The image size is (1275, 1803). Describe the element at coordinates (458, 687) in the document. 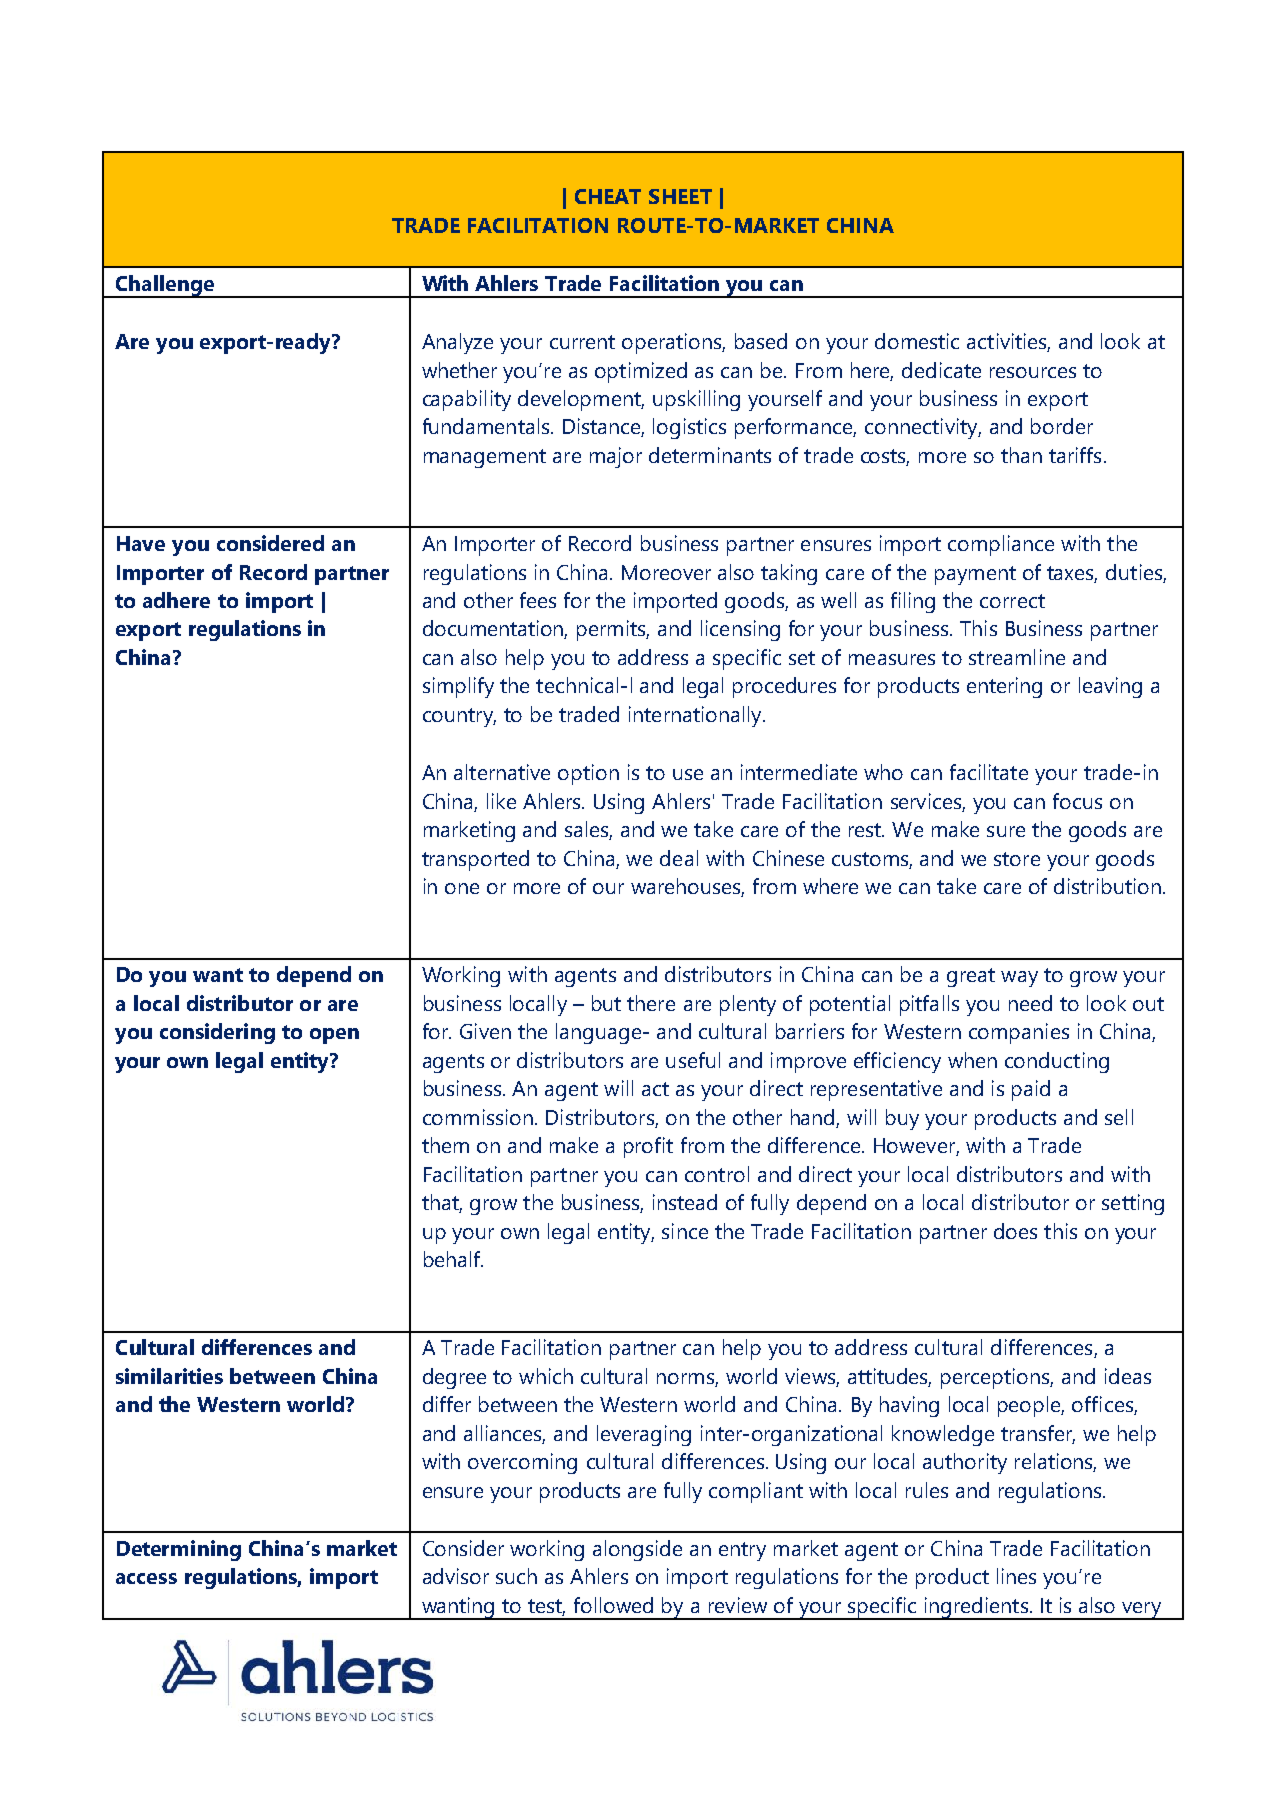

I see `simplify` at that location.
